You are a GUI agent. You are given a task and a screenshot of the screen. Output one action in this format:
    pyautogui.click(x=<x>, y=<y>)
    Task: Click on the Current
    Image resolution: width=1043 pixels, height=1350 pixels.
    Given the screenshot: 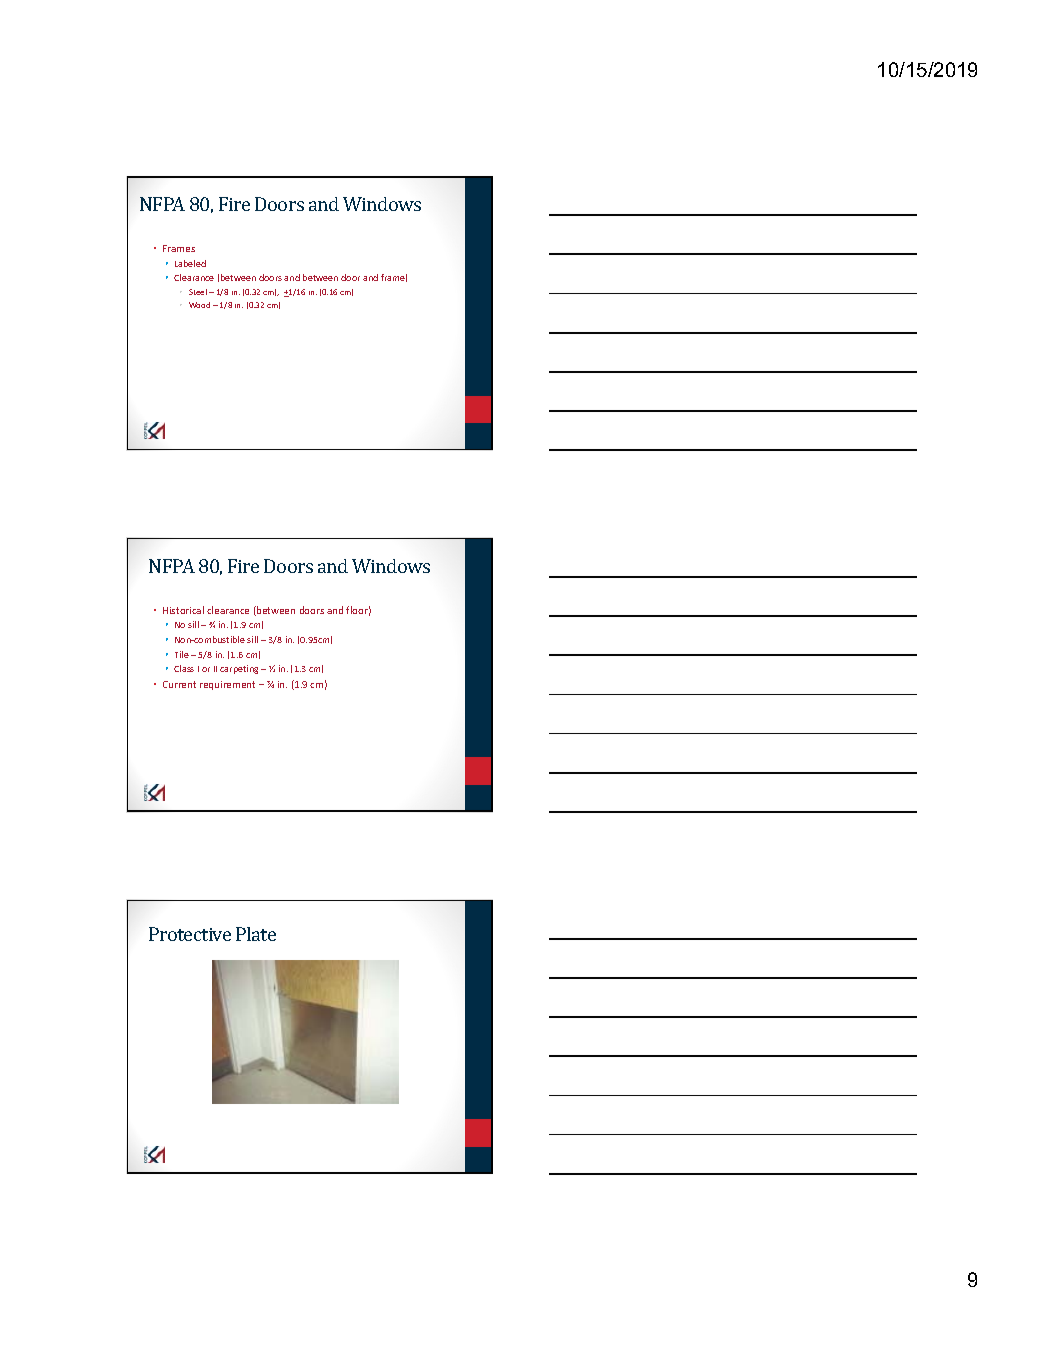 What is the action you would take?
    pyautogui.click(x=179, y=684)
